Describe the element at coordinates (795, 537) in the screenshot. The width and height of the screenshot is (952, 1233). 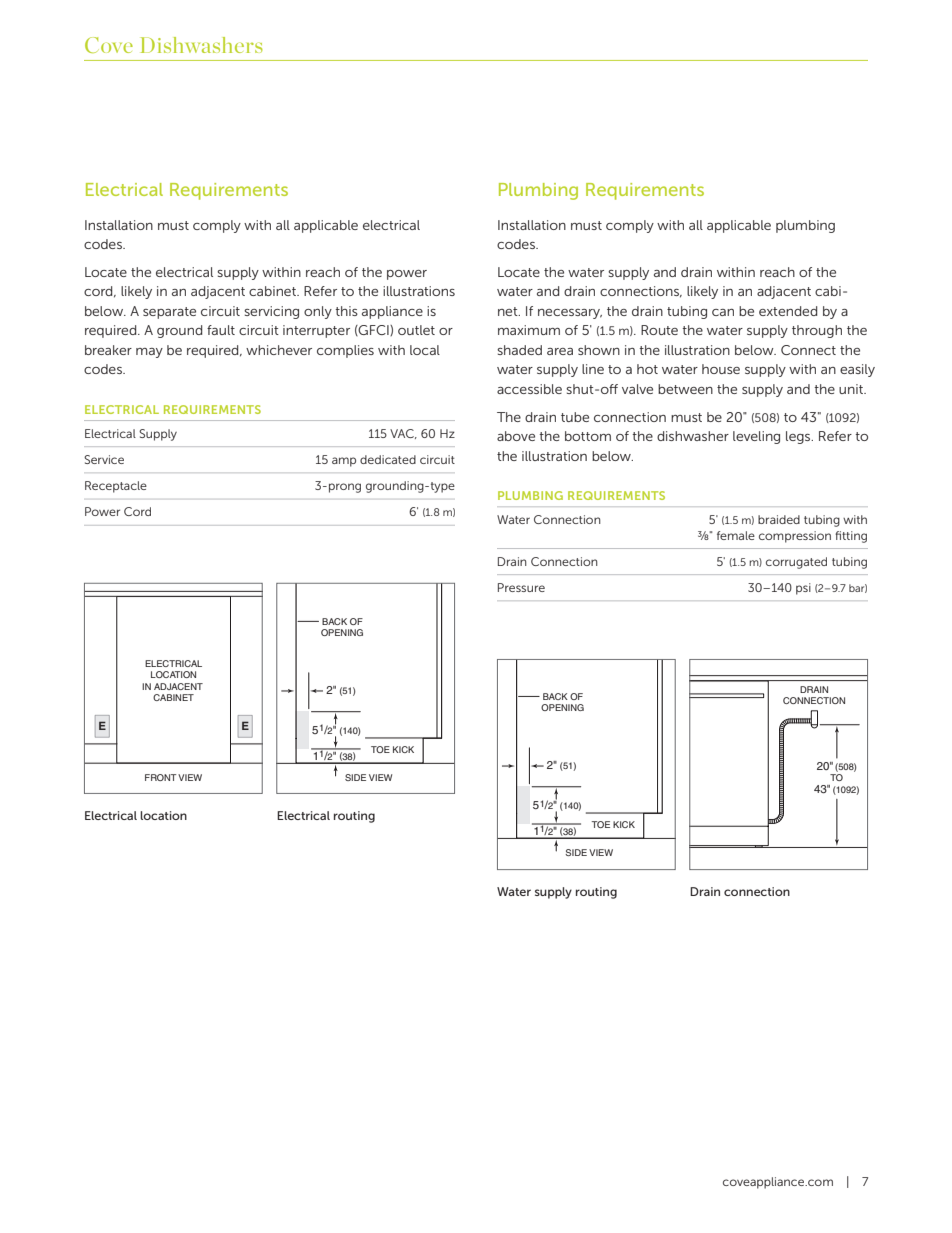
I see `compression` at that location.
